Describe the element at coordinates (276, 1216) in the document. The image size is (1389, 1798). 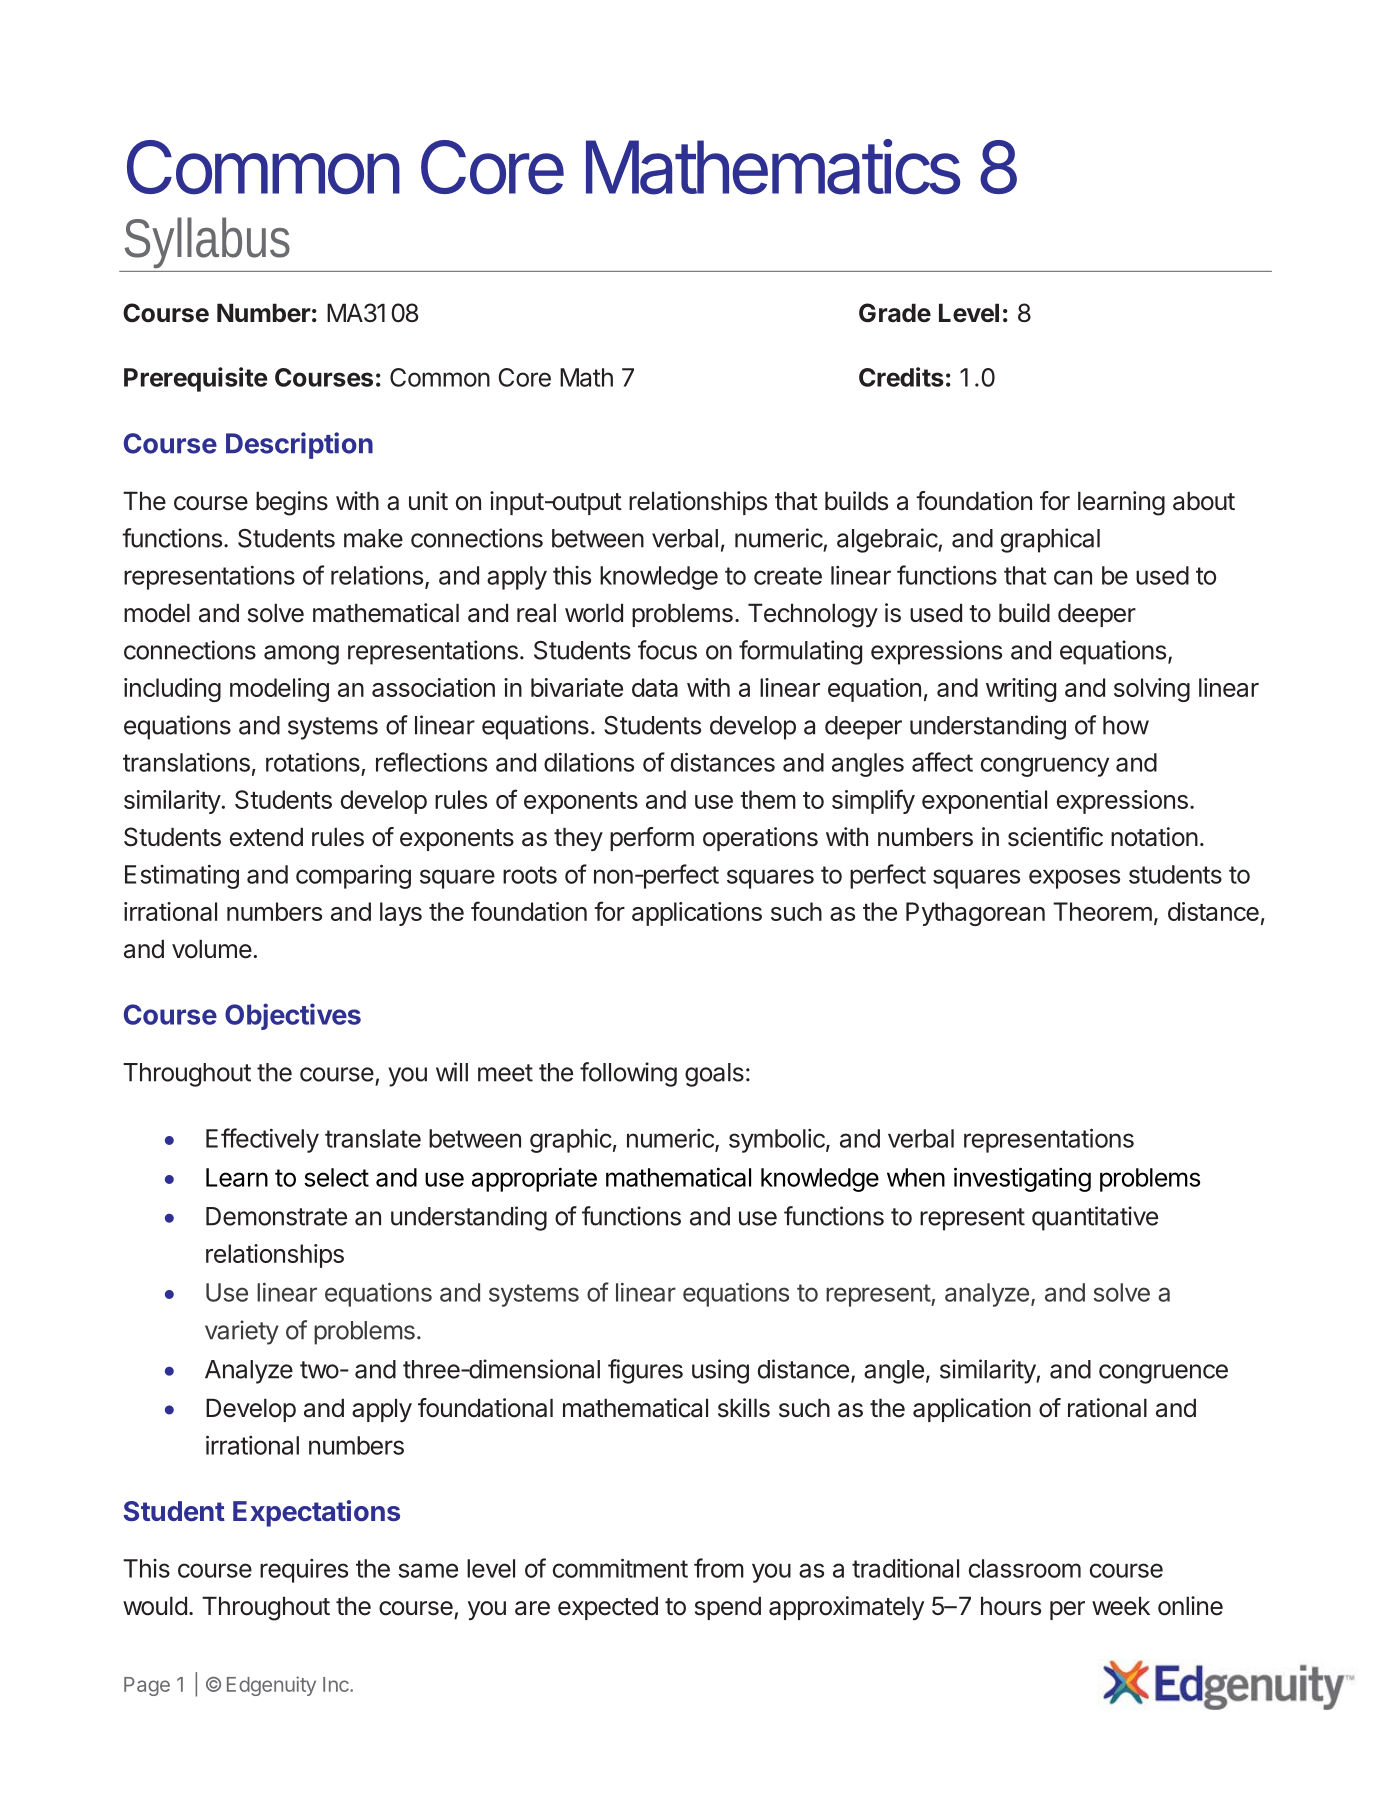
I see `Demonstrate` at that location.
